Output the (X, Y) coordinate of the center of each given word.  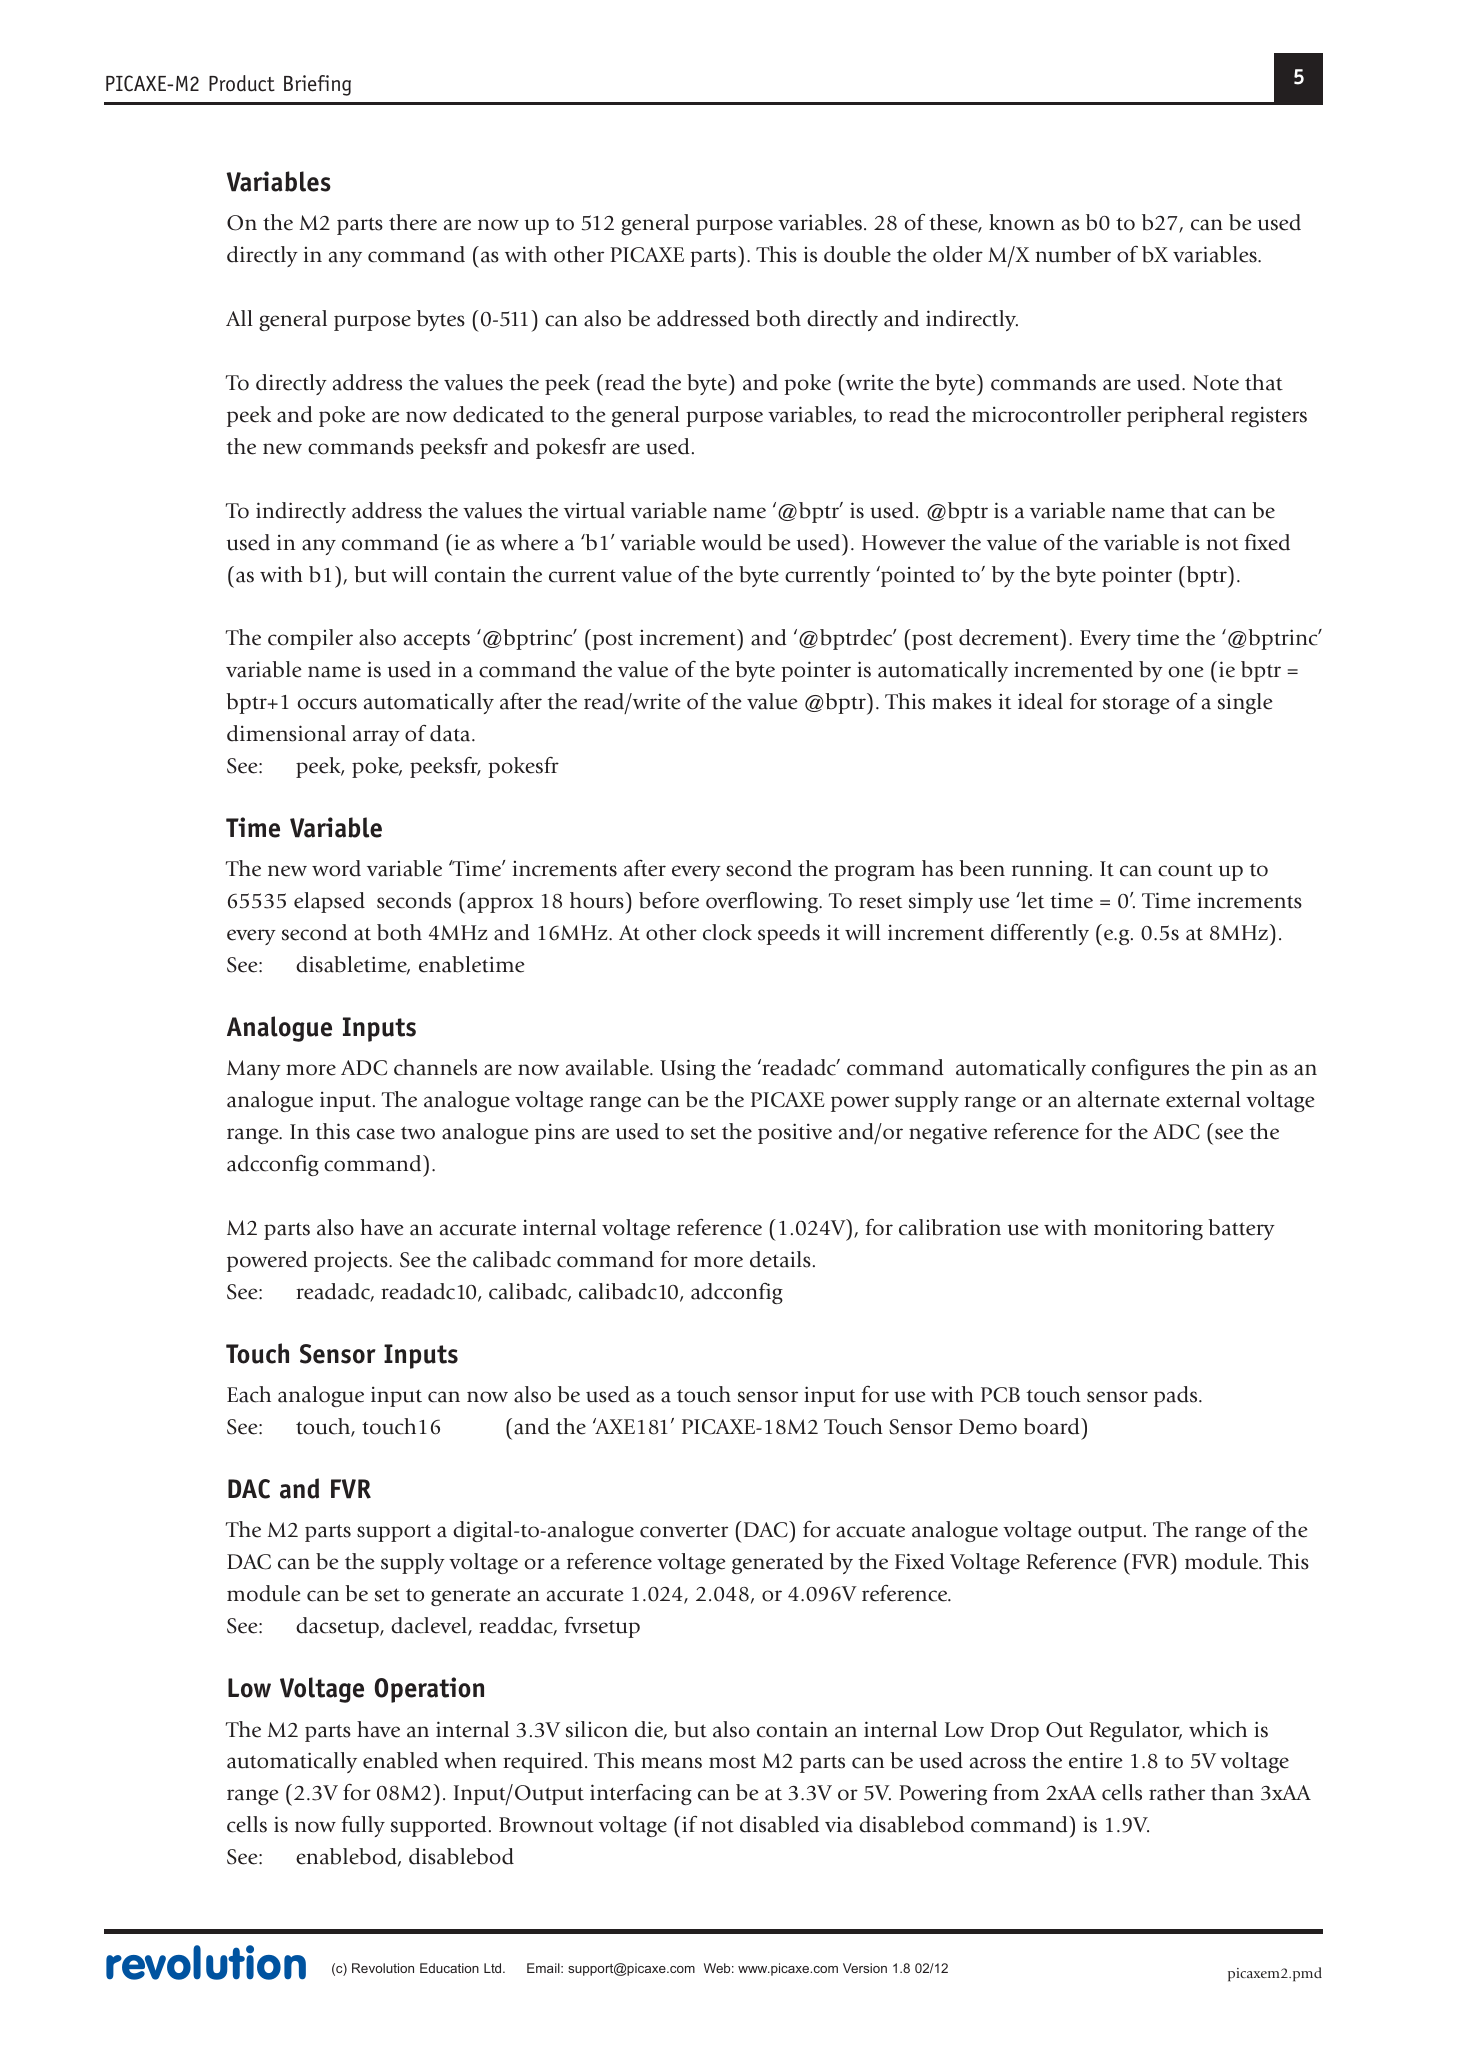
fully (363, 1826)
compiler (310, 639)
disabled (779, 1824)
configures (1140, 1069)
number (1073, 254)
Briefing (317, 85)
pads (1177, 1396)
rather (1177, 1792)
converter (684, 1531)
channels (435, 1067)
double (857, 254)
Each (249, 1394)
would (731, 542)
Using (688, 1069)
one (1186, 672)
